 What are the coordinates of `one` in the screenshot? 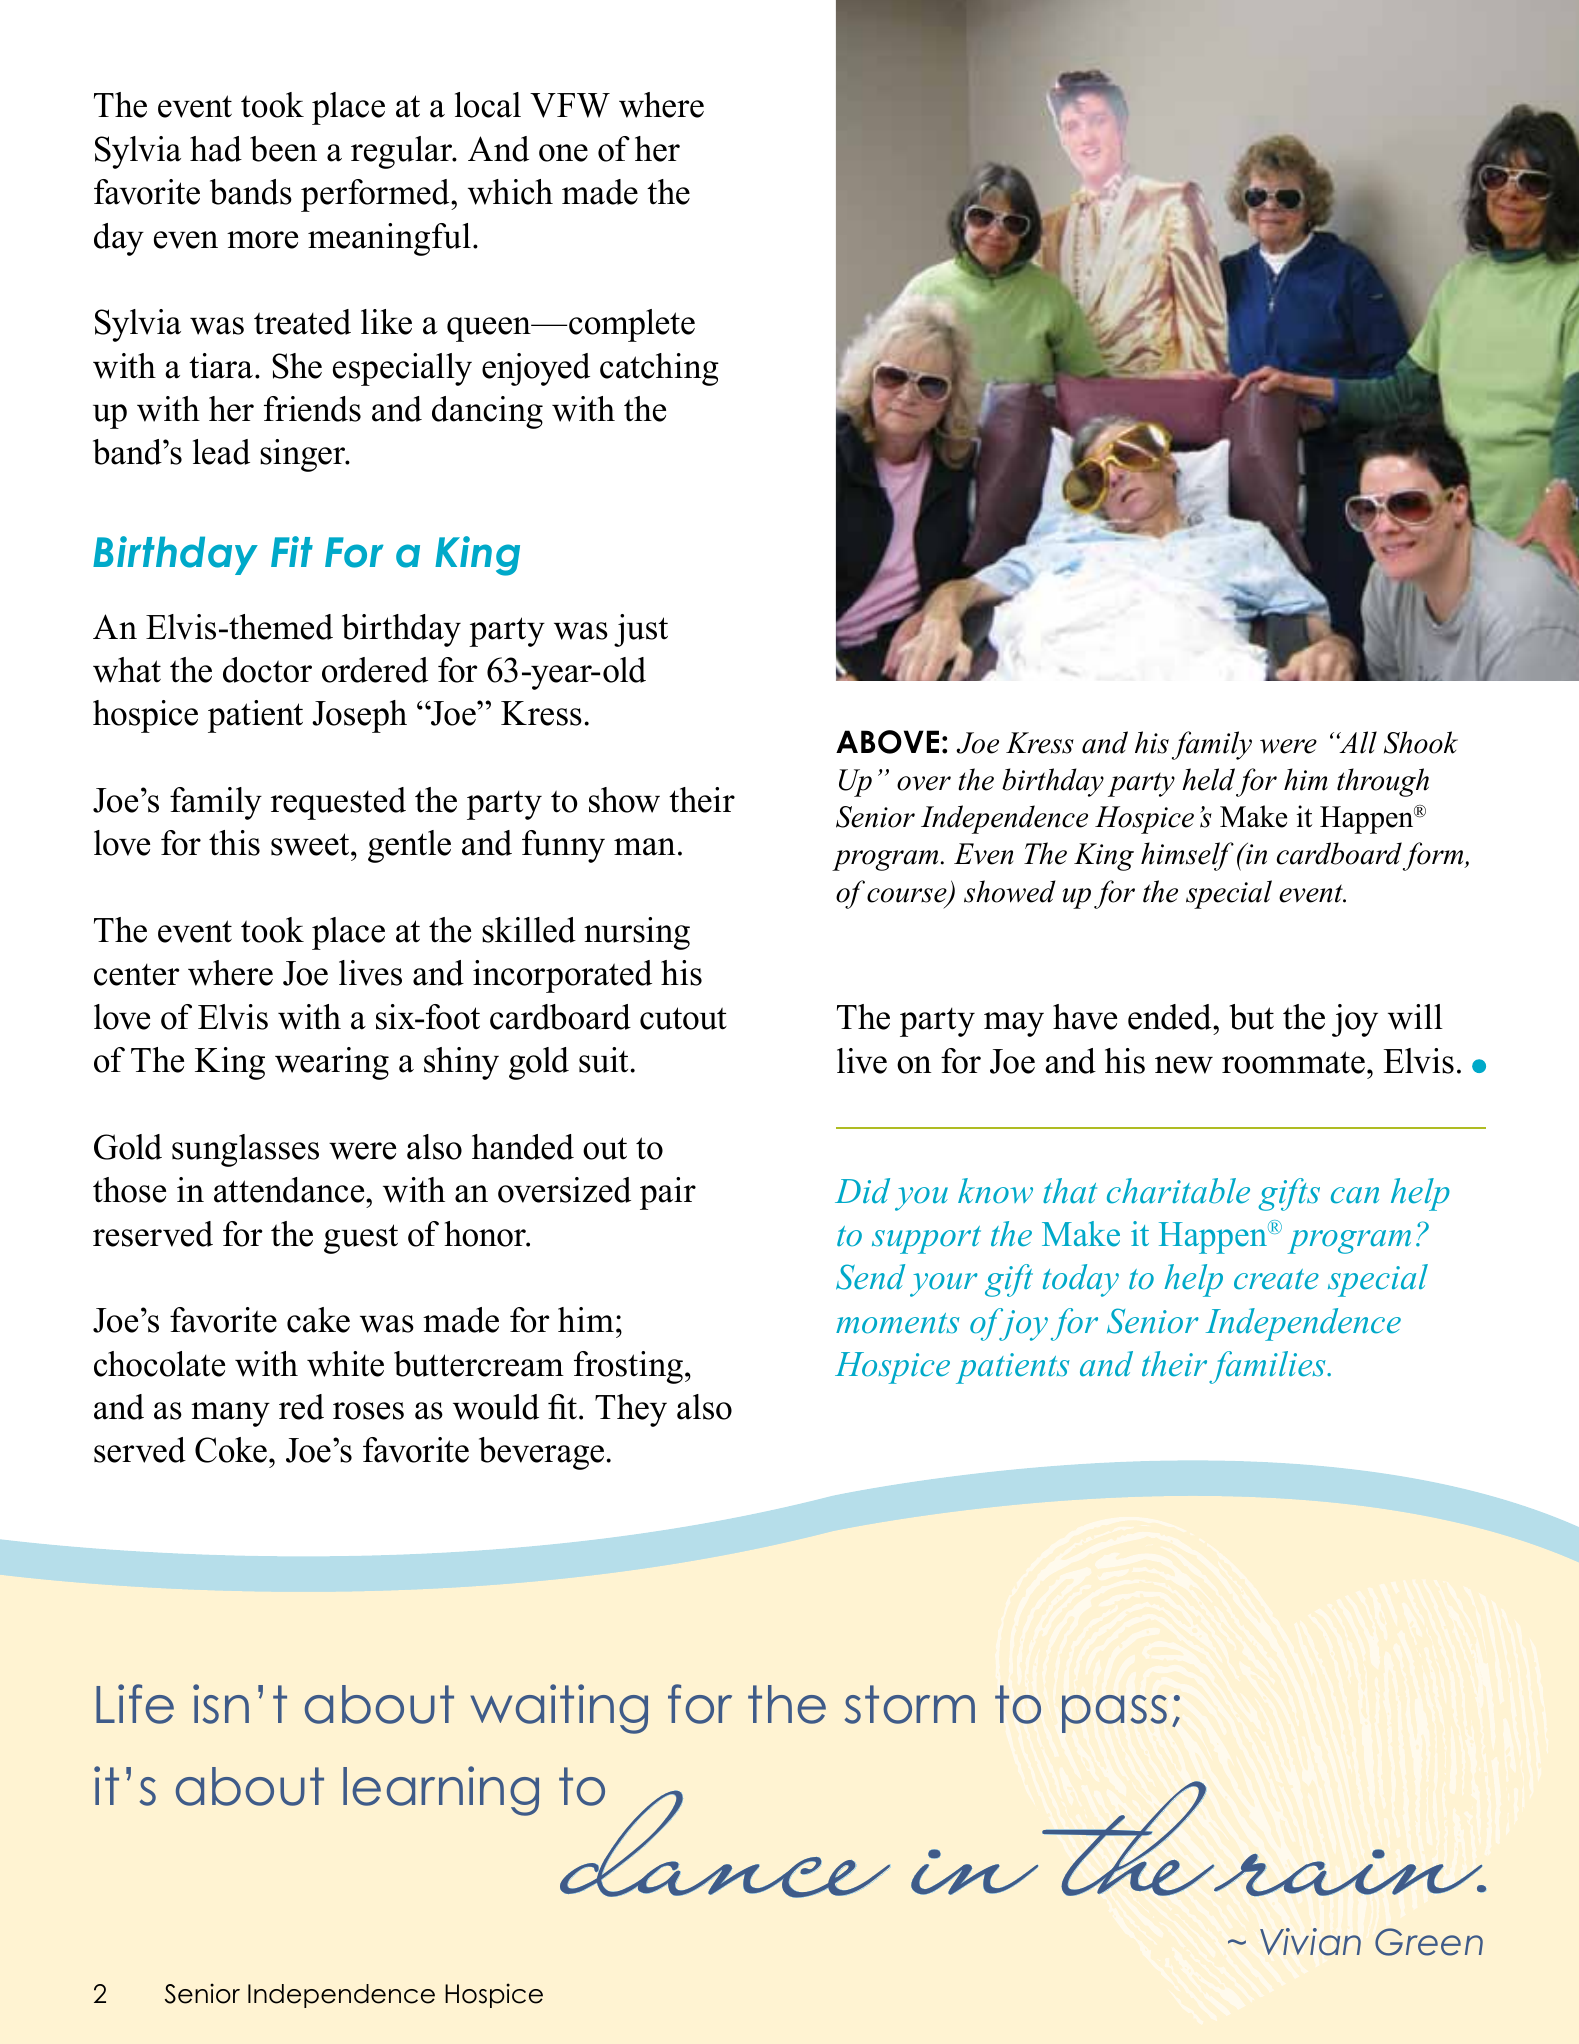 It's located at (563, 153).
